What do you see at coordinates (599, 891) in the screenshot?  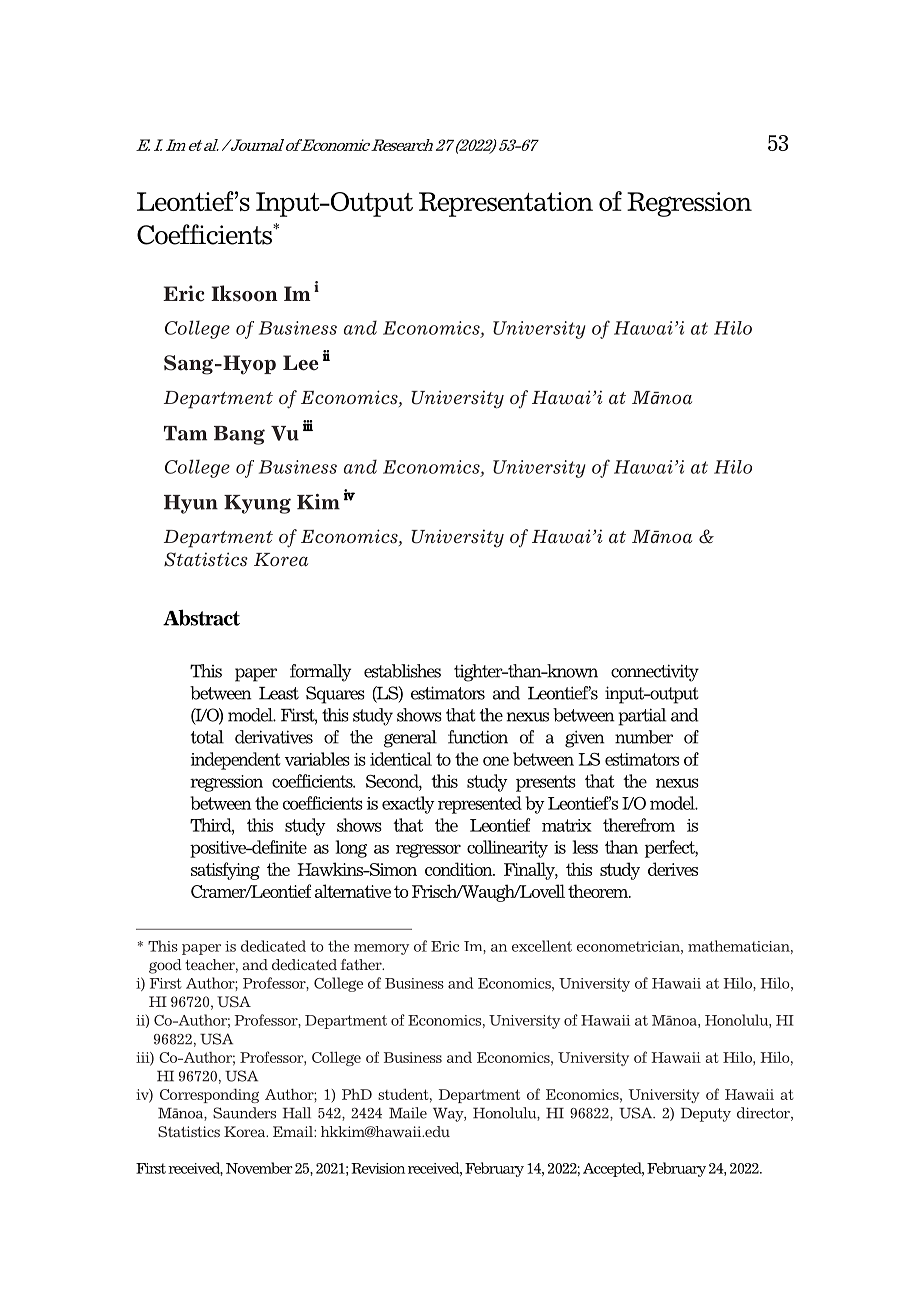 I see `theorem` at bounding box center [599, 891].
